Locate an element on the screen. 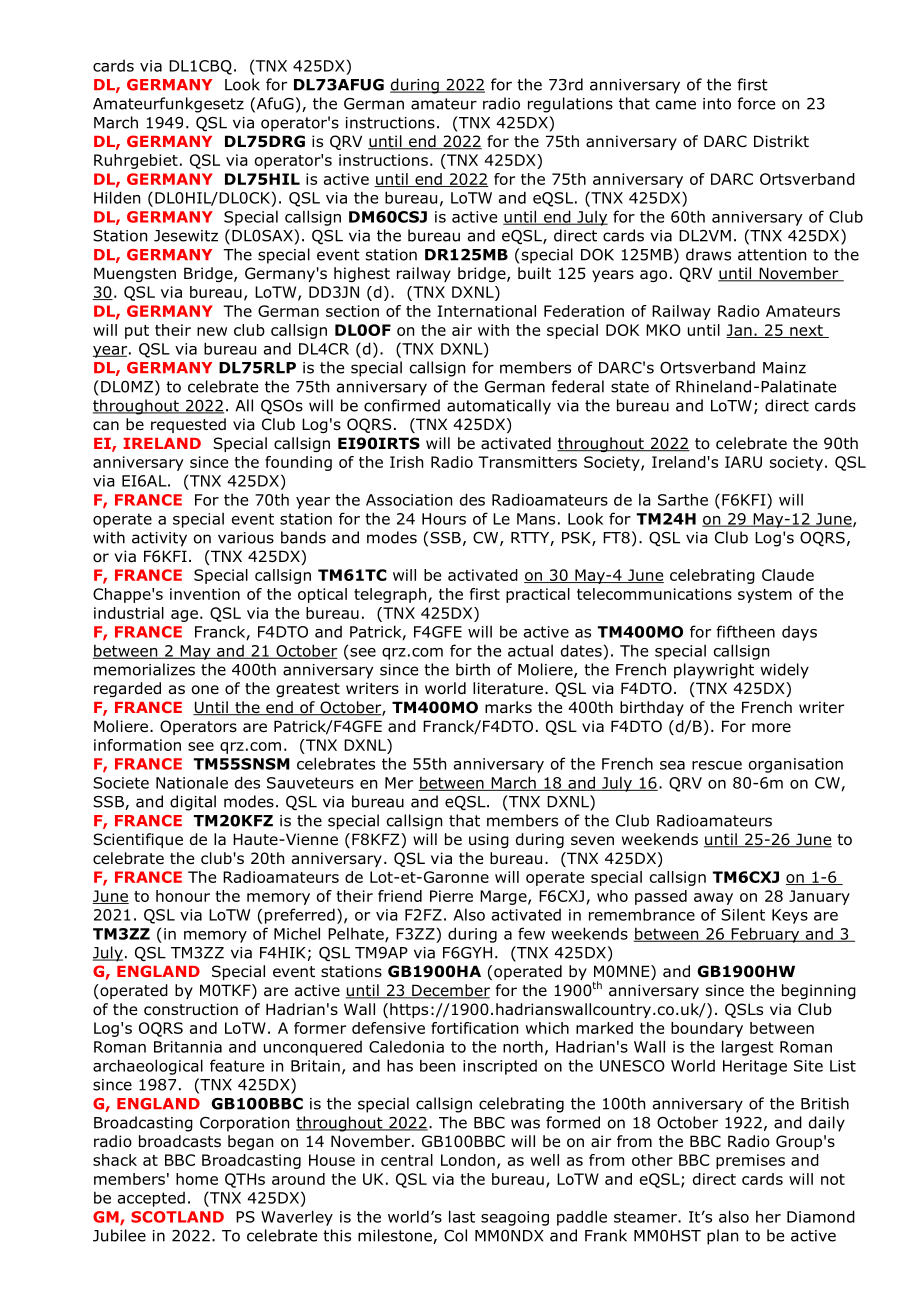  requested is located at coordinates (188, 425).
